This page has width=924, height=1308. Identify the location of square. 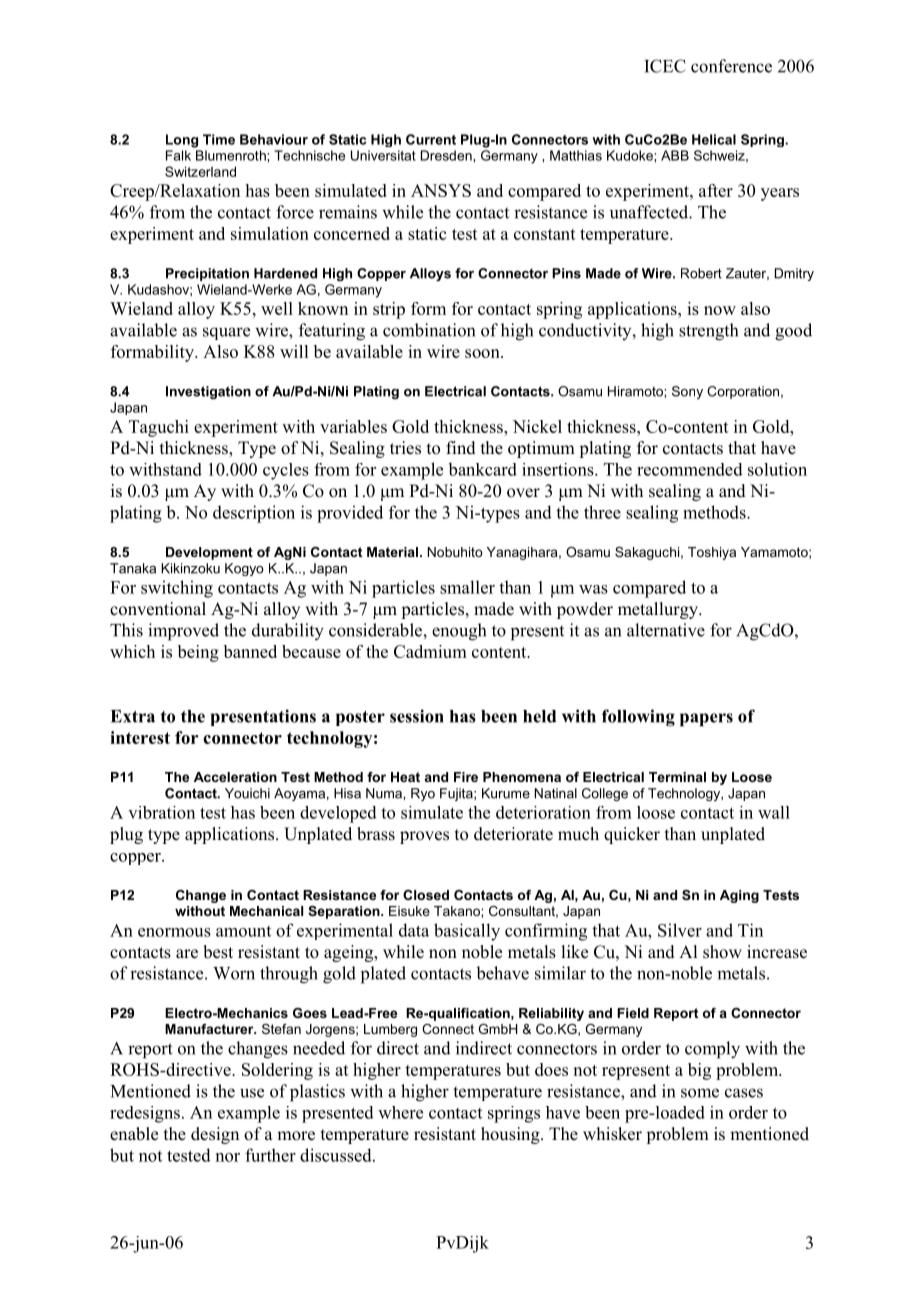
(226, 333).
